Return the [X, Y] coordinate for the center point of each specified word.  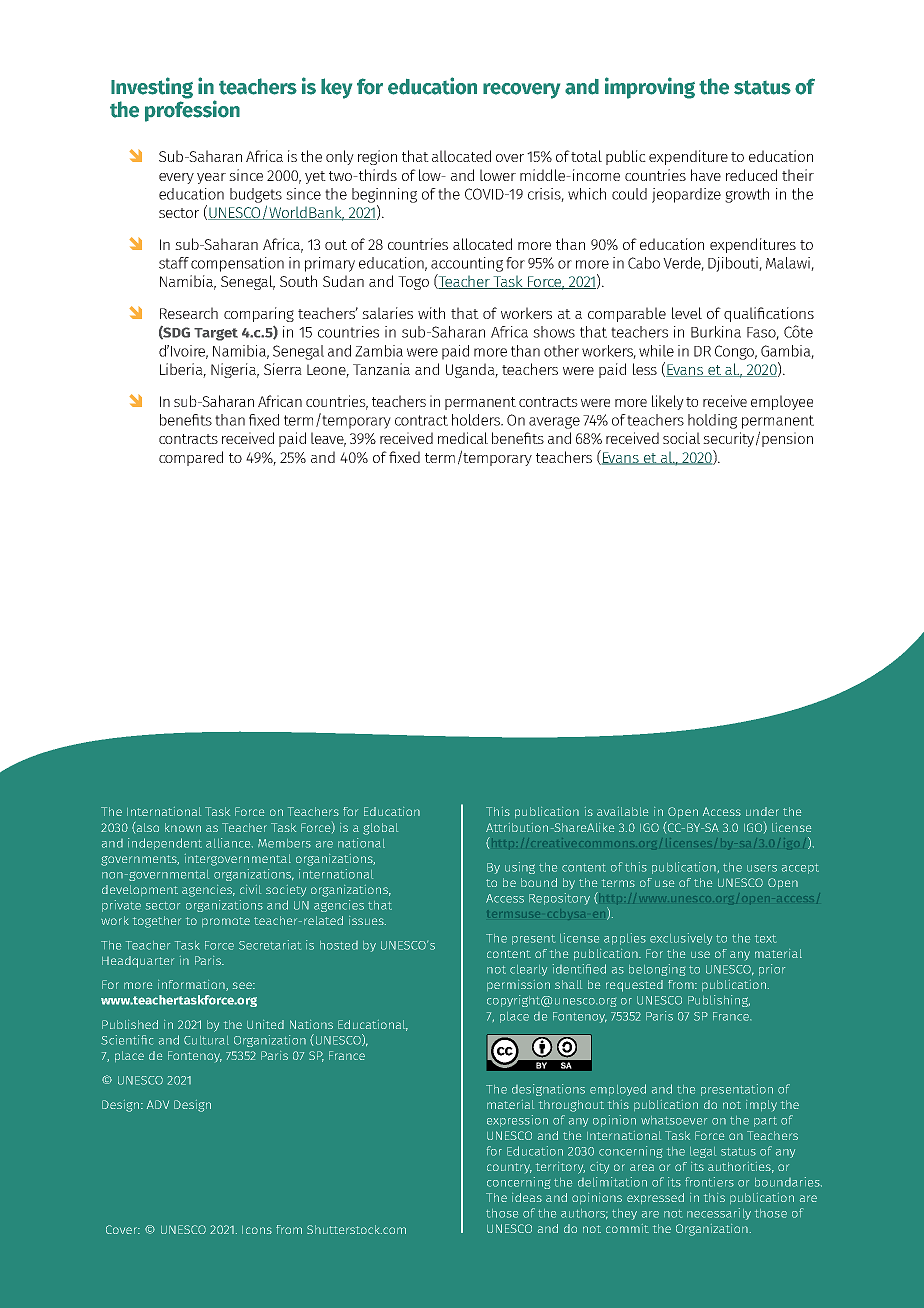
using [520, 868]
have [706, 175]
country [509, 1168]
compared [191, 458]
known [183, 827]
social [681, 438]
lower [498, 175]
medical [463, 438]
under [762, 811]
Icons [257, 1230]
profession [192, 110]
